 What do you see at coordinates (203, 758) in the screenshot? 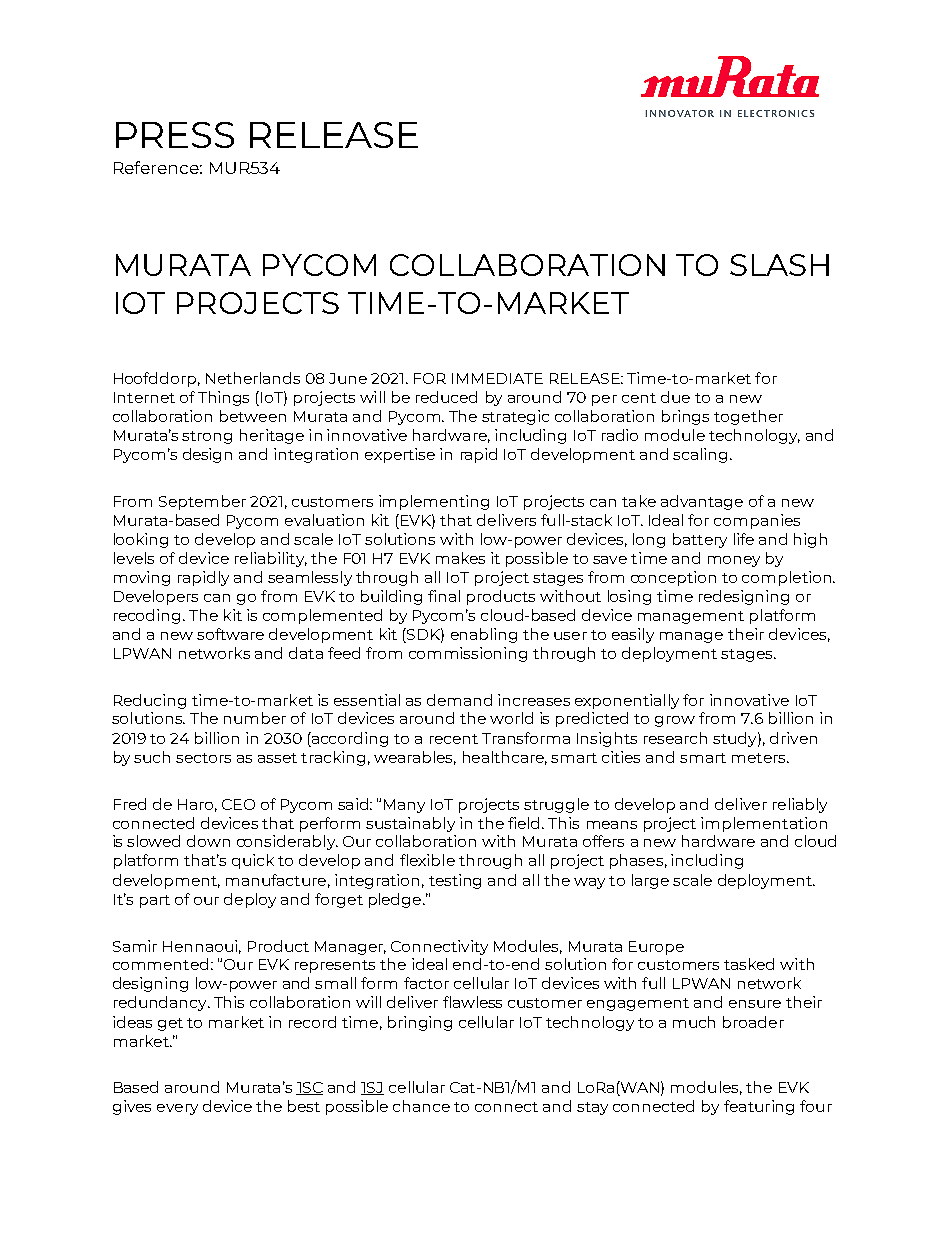
I see `sectors` at bounding box center [203, 758].
